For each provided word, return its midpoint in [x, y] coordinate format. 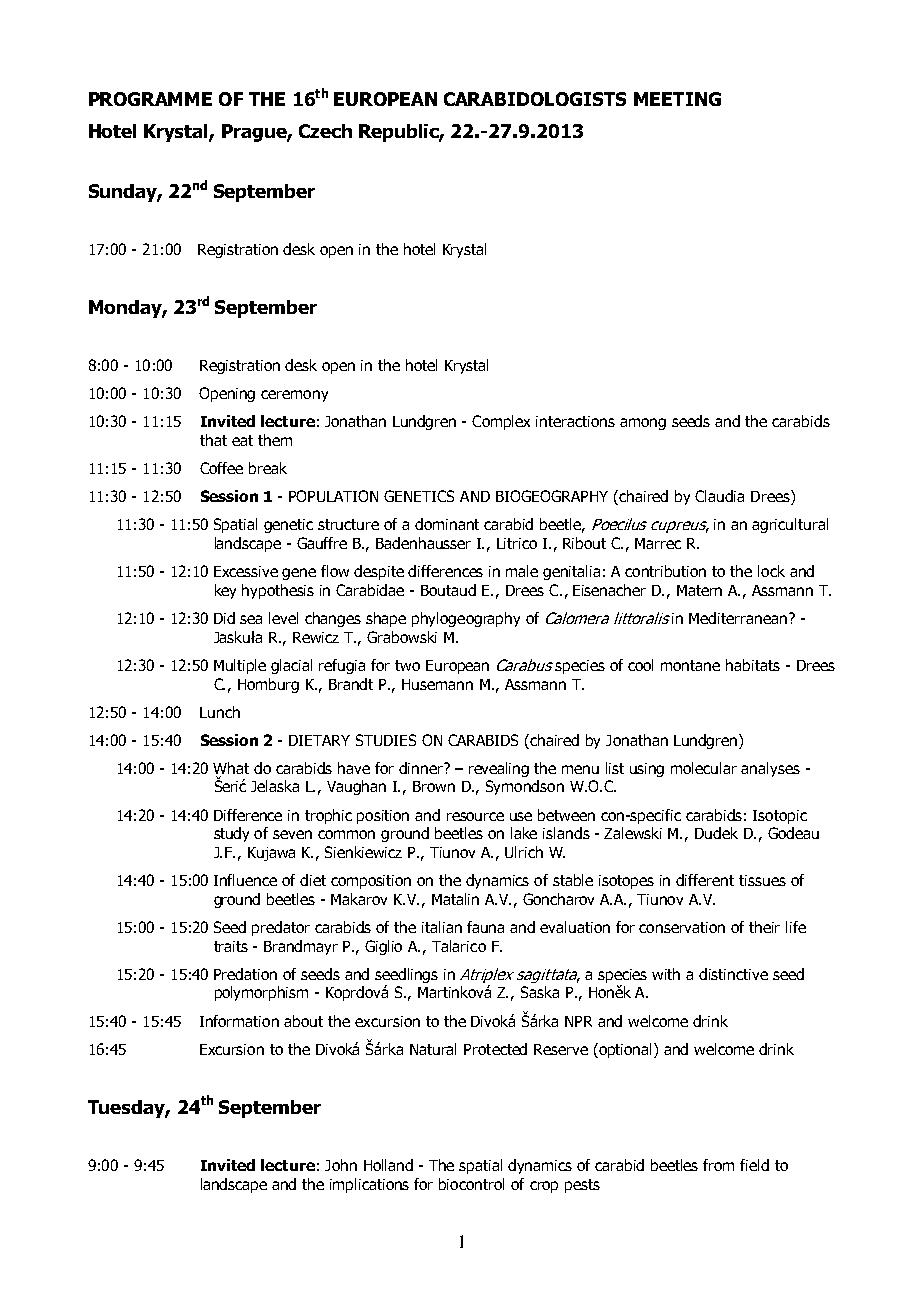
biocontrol [471, 1184]
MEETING [677, 99]
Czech [325, 131]
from [718, 1165]
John [341, 1165]
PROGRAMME [150, 99]
